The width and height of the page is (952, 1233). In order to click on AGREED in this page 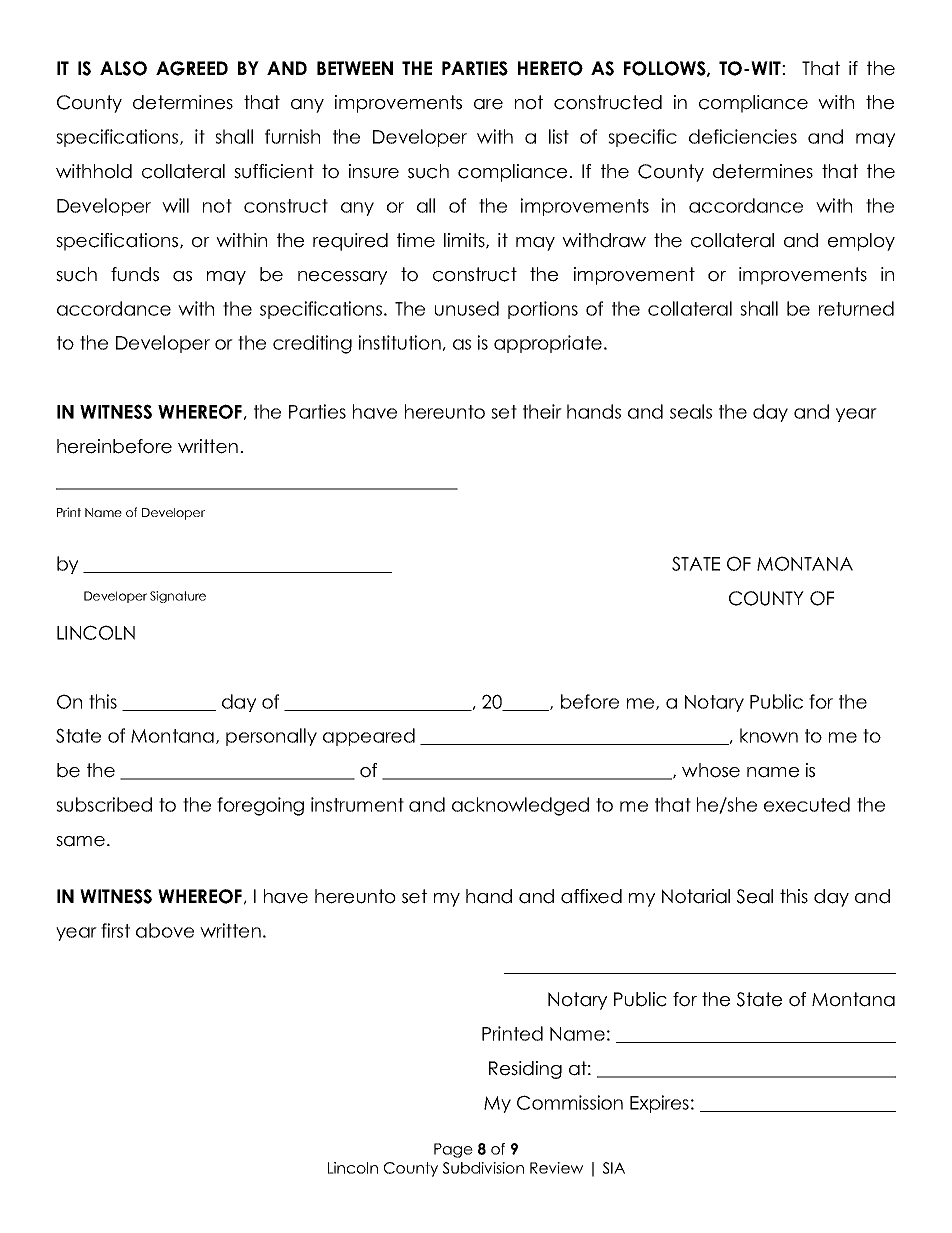, I will do `click(192, 68)`.
